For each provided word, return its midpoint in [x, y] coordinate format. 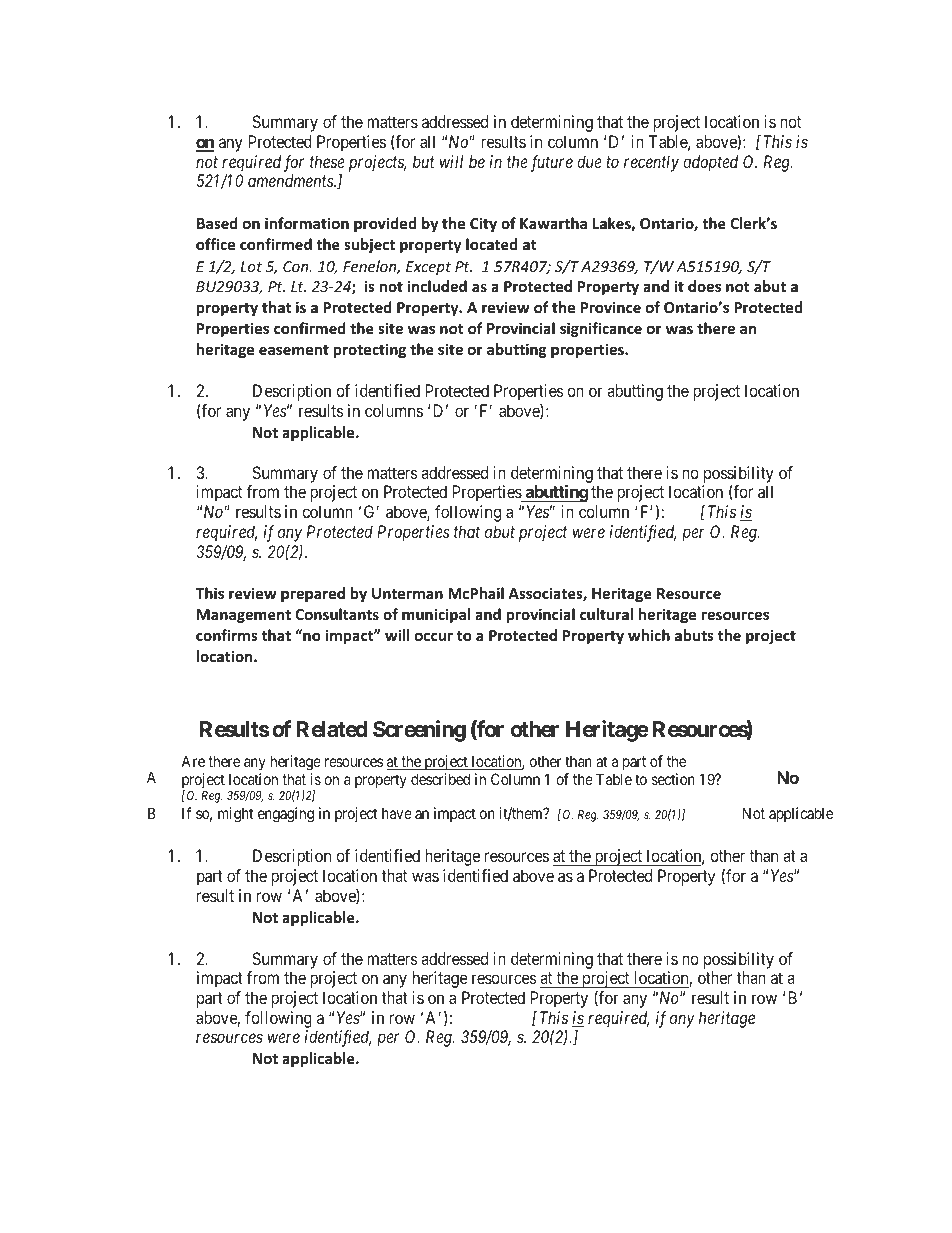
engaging [286, 815]
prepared [313, 594]
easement [294, 350]
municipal [436, 615]
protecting [369, 350]
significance [601, 329]
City [483, 224]
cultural [606, 614]
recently [651, 163]
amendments [291, 180]
